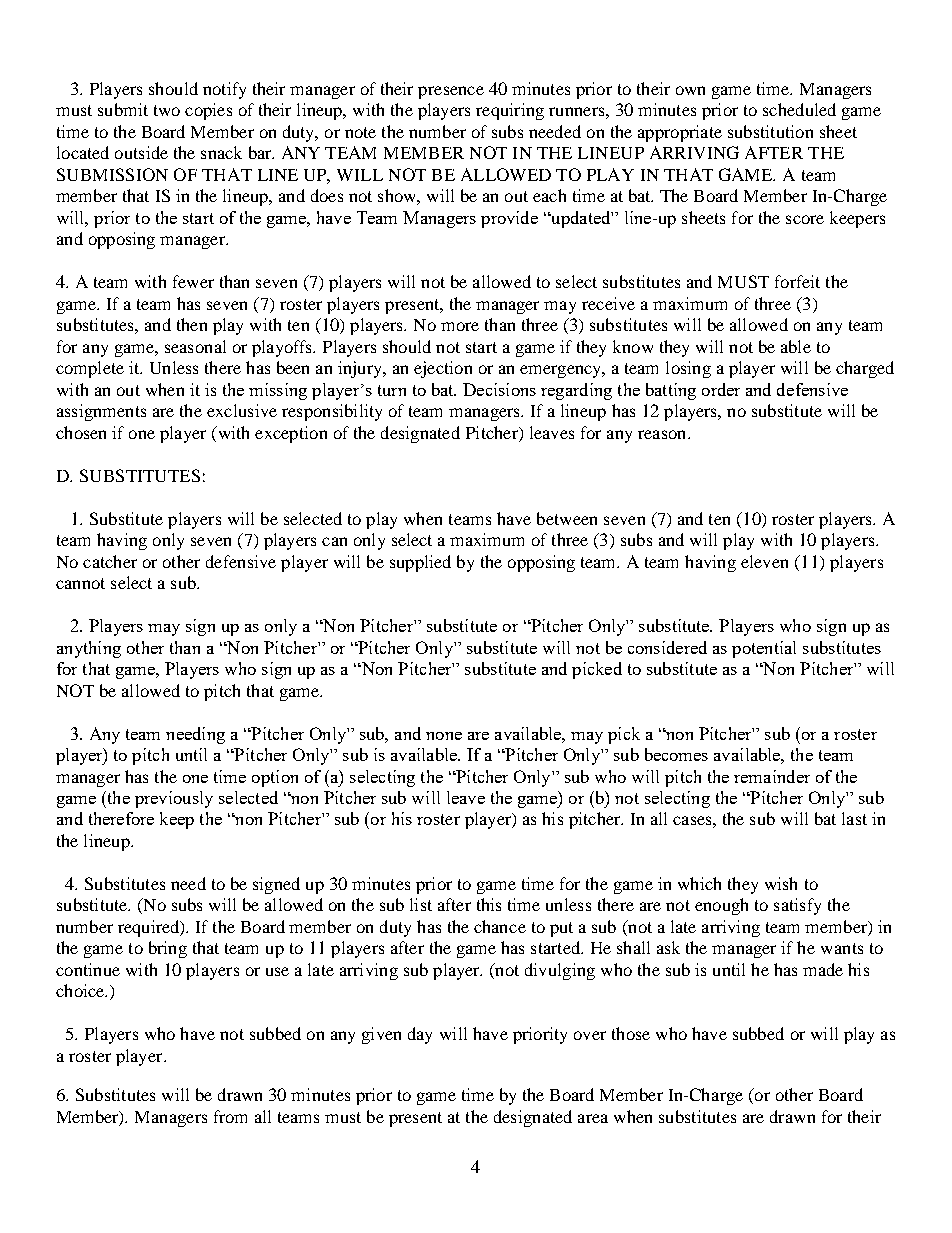 This screenshot has width=952, height=1233. Describe the element at coordinates (631, 1033) in the screenshot. I see `those` at that location.
